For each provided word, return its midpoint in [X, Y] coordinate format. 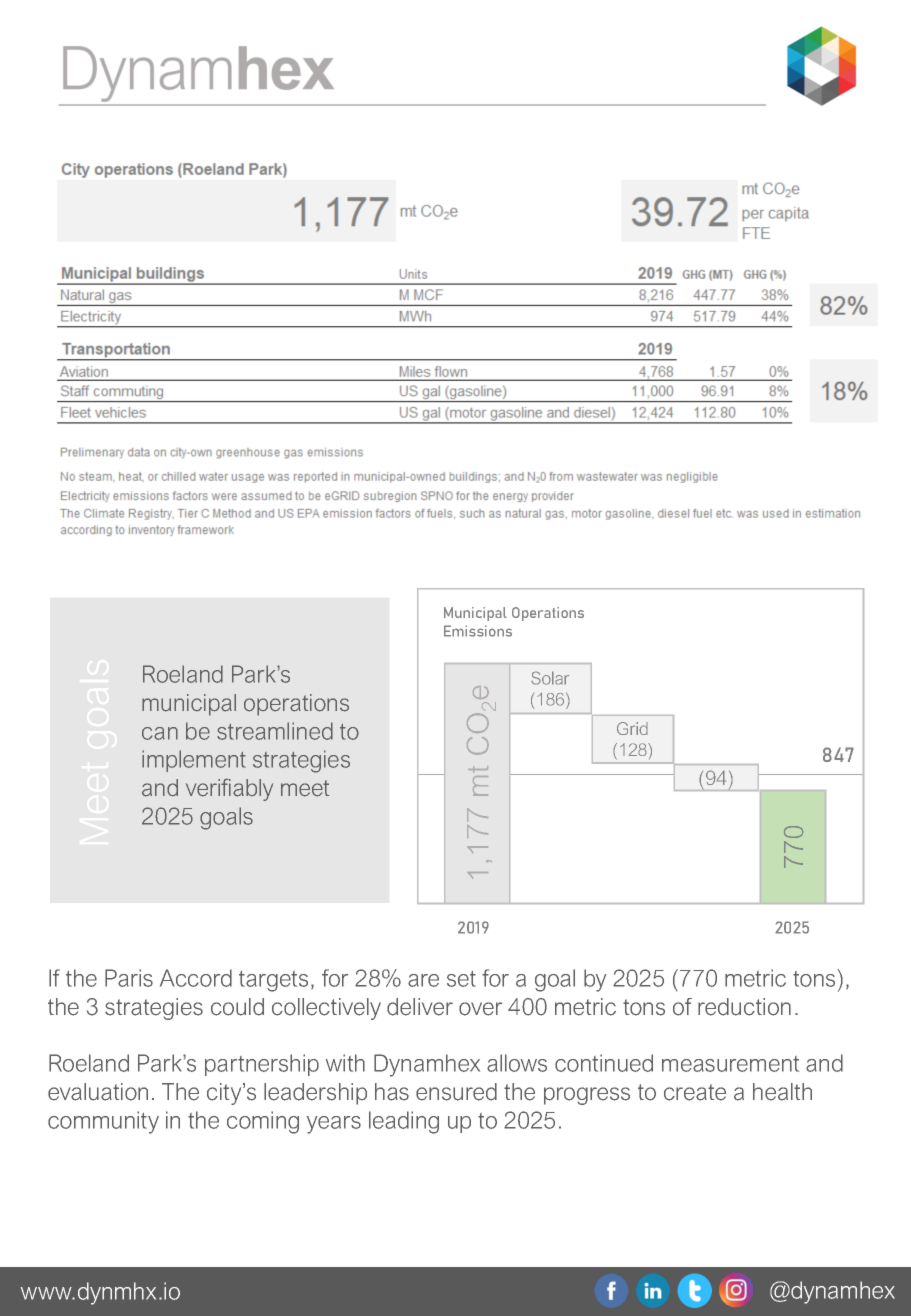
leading [404, 1122]
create [695, 1092]
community [103, 1122]
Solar [550, 678]
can [160, 733]
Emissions [478, 631]
